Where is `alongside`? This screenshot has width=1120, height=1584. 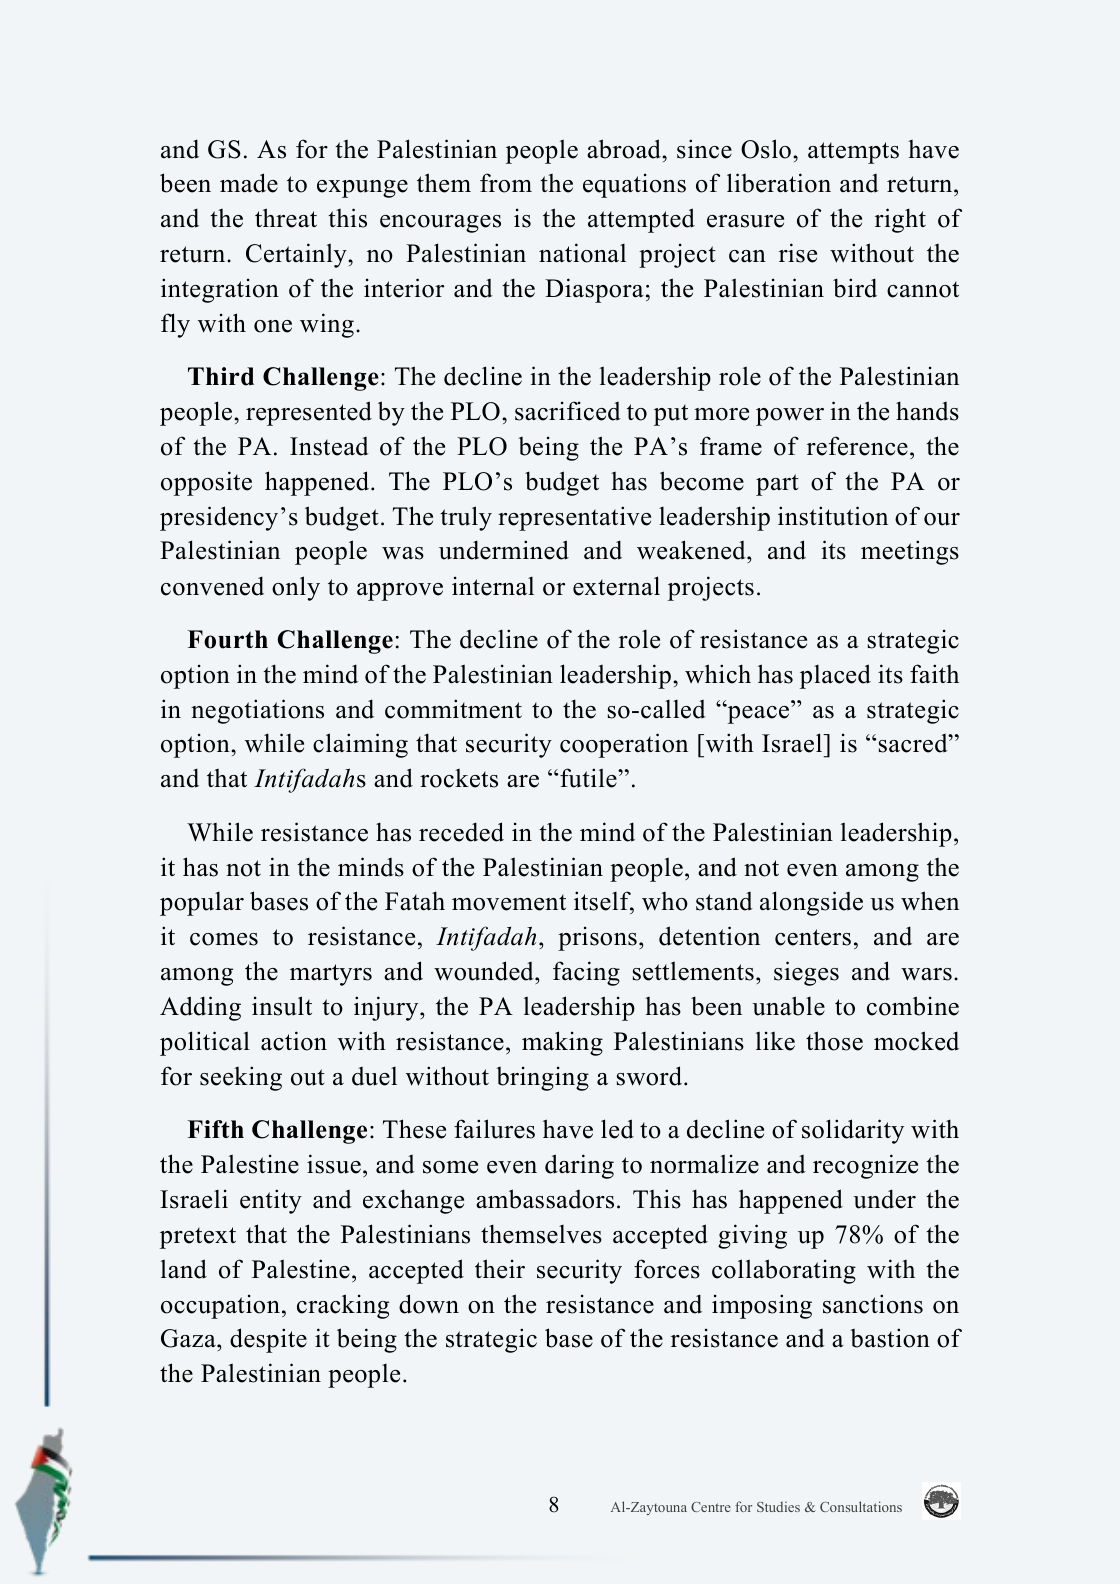 alongside is located at coordinates (811, 903).
